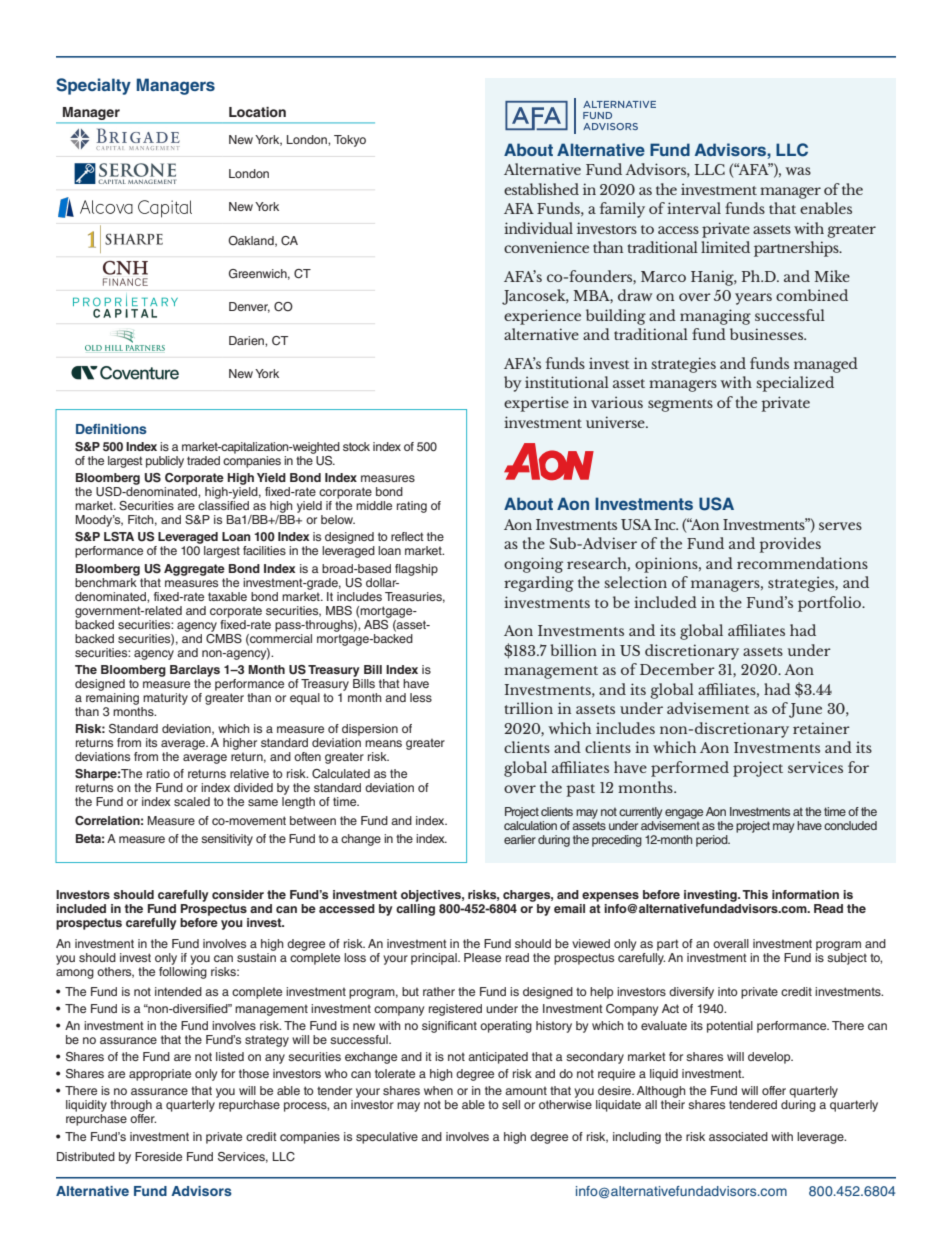 This page has height=1233, width=952. I want to click on publicly, so click(165, 462).
